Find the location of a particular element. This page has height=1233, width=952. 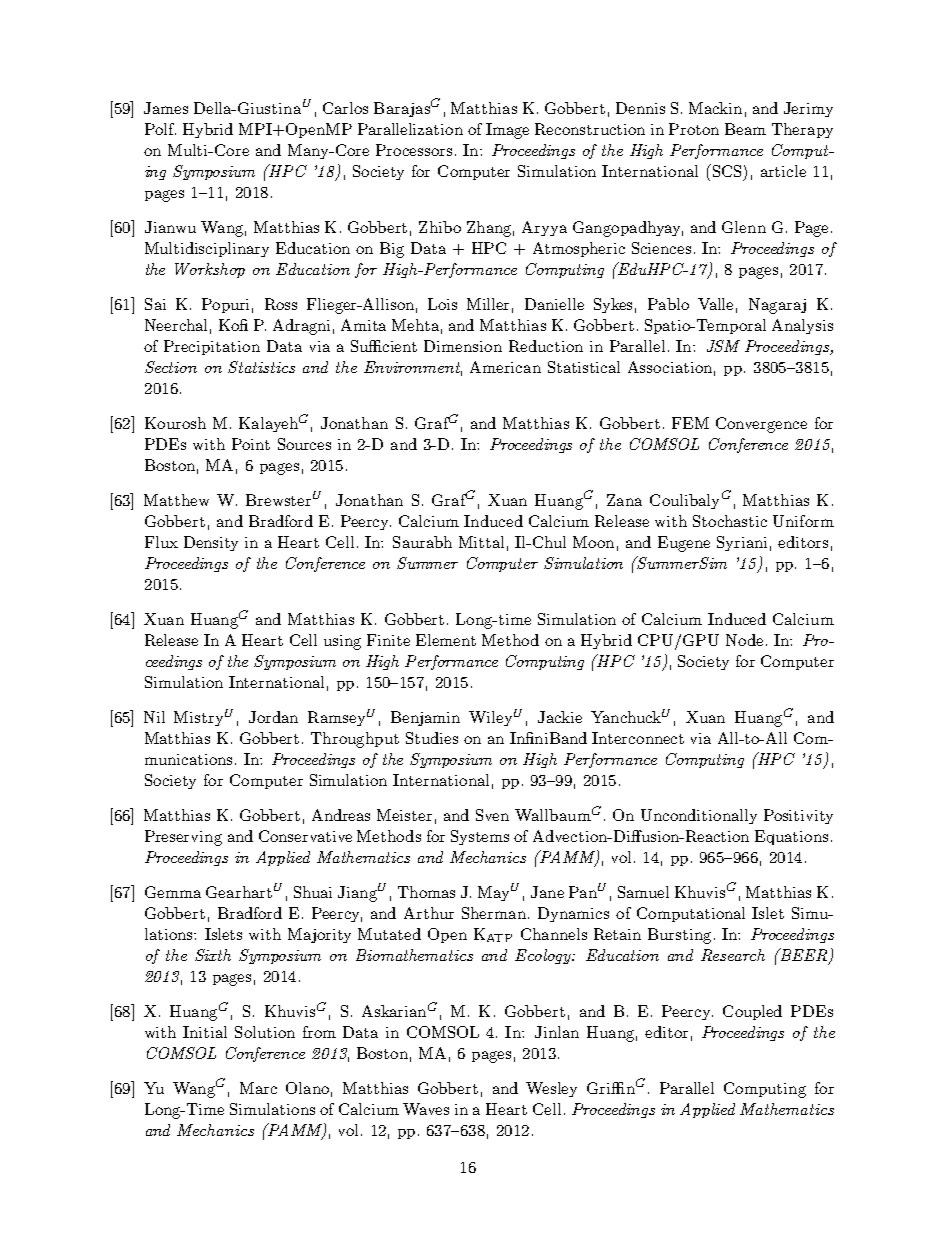

Image is located at coordinates (507, 131).
